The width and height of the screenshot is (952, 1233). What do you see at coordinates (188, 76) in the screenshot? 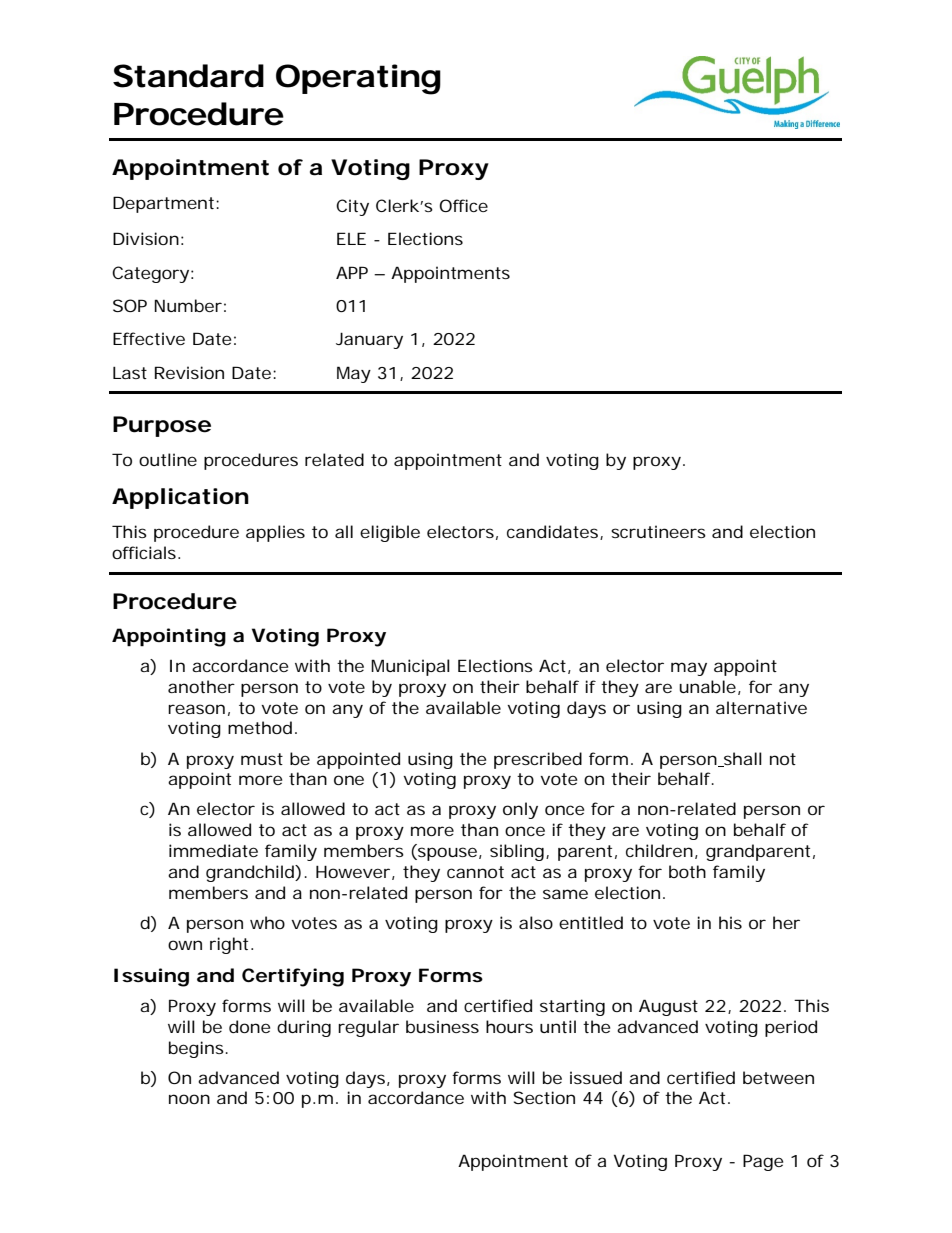
I see `Standard` at bounding box center [188, 76].
